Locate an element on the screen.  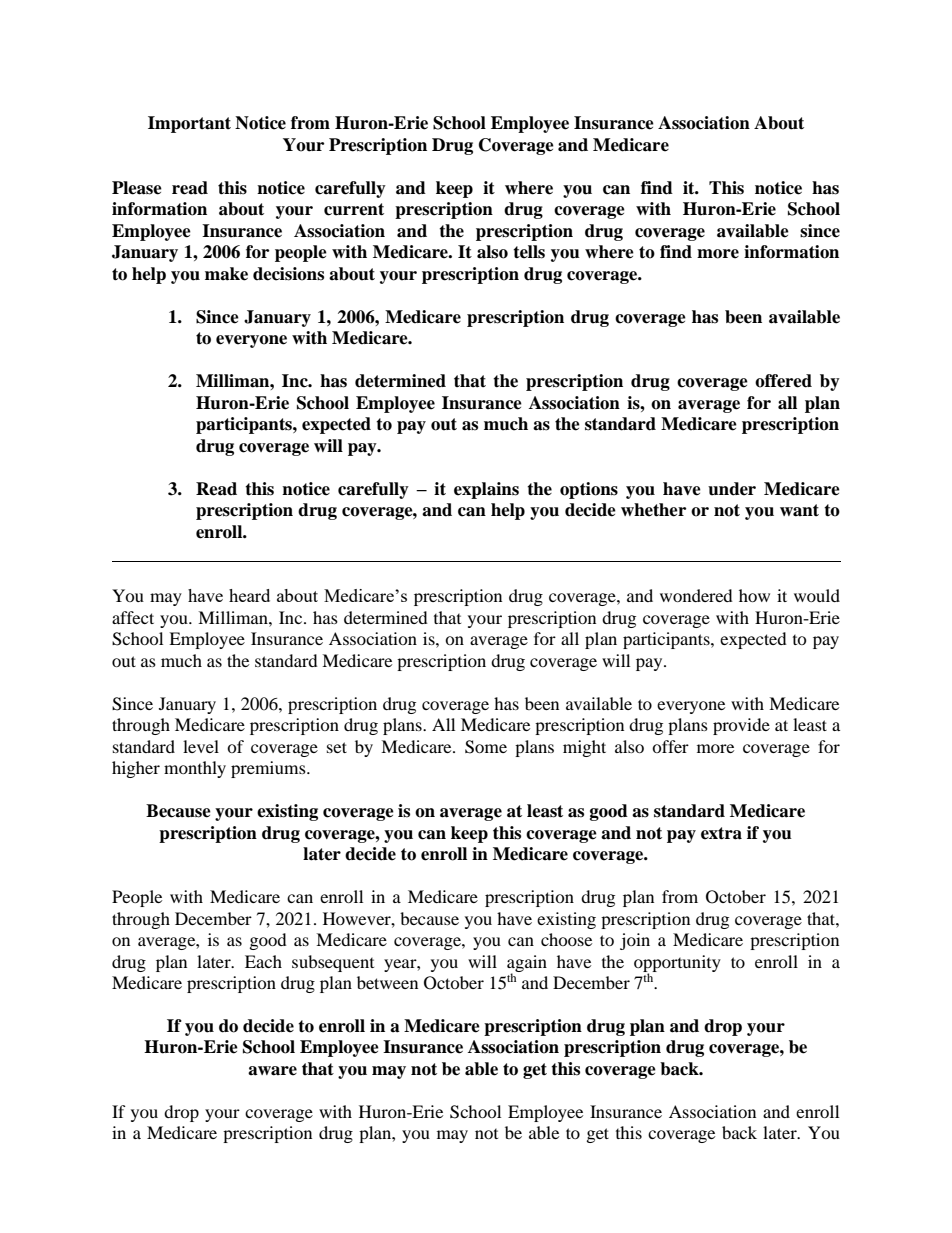
tells is located at coordinates (529, 252).
